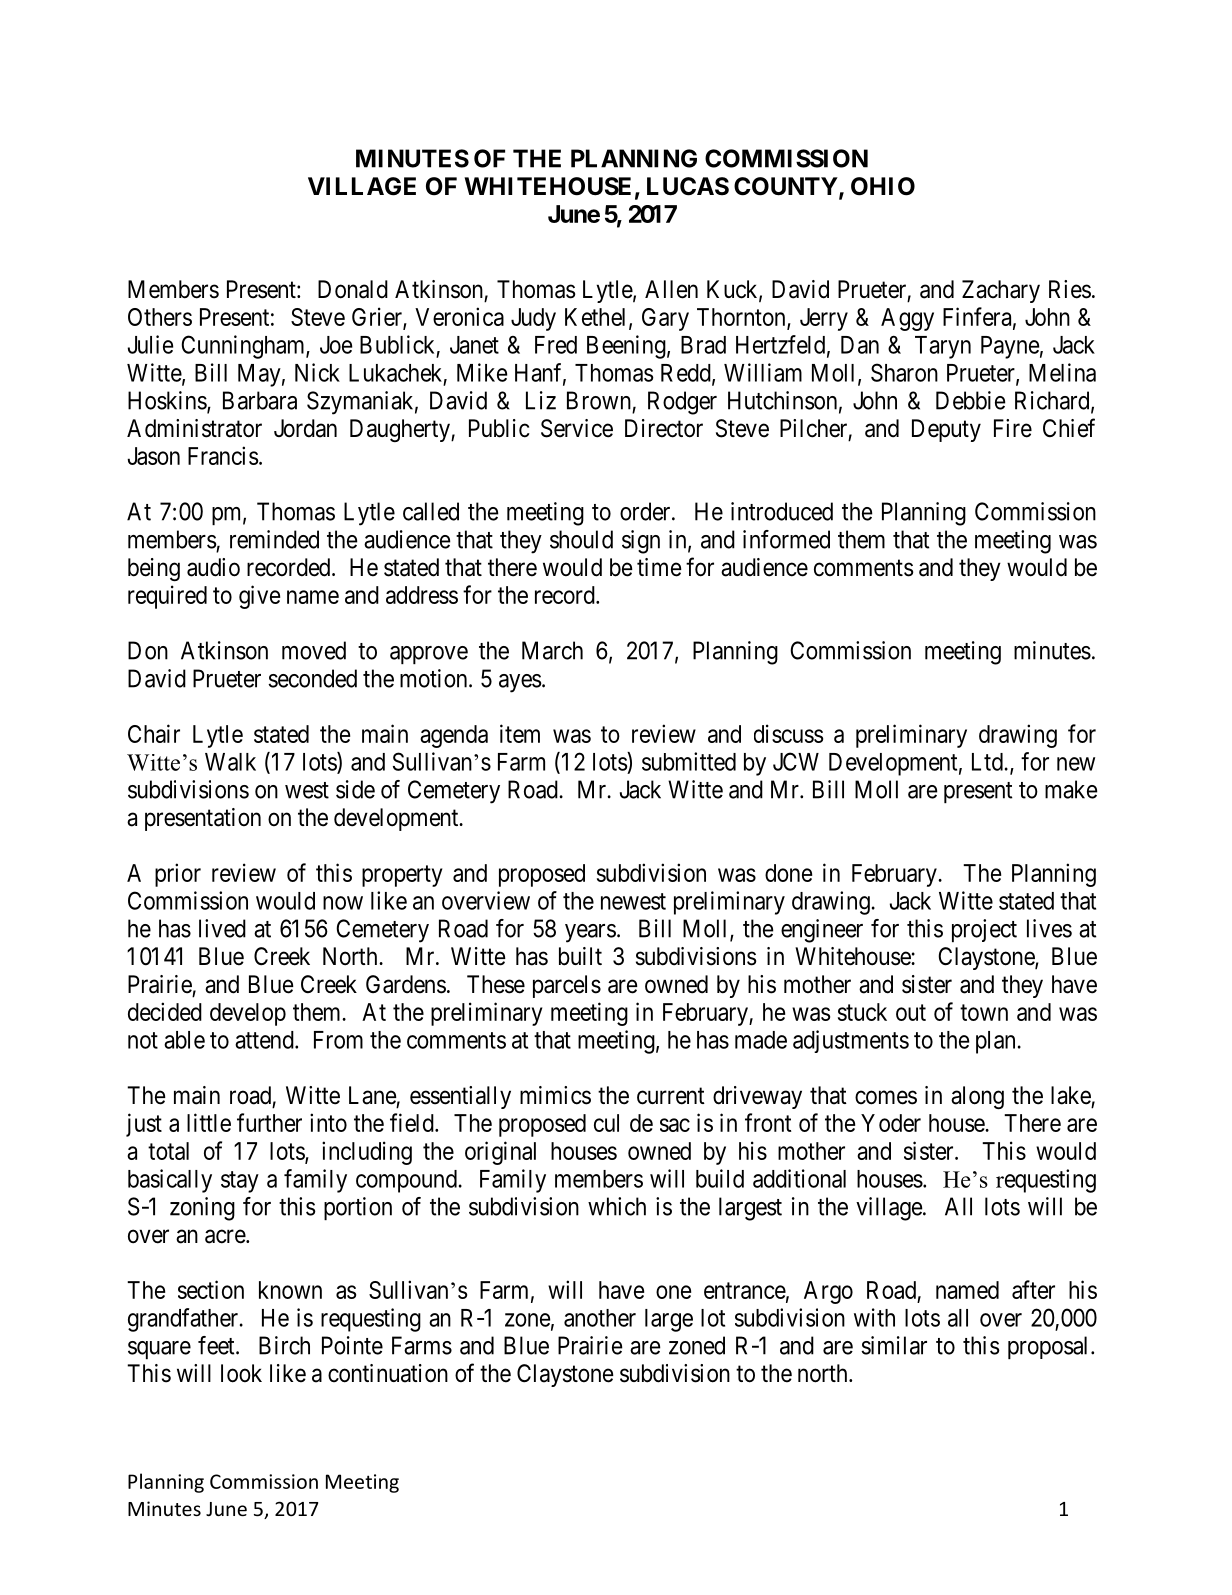 Image resolution: width=1232 pixels, height=1595 pixels. Describe the element at coordinates (284, 1345) in the screenshot. I see `Birch` at that location.
